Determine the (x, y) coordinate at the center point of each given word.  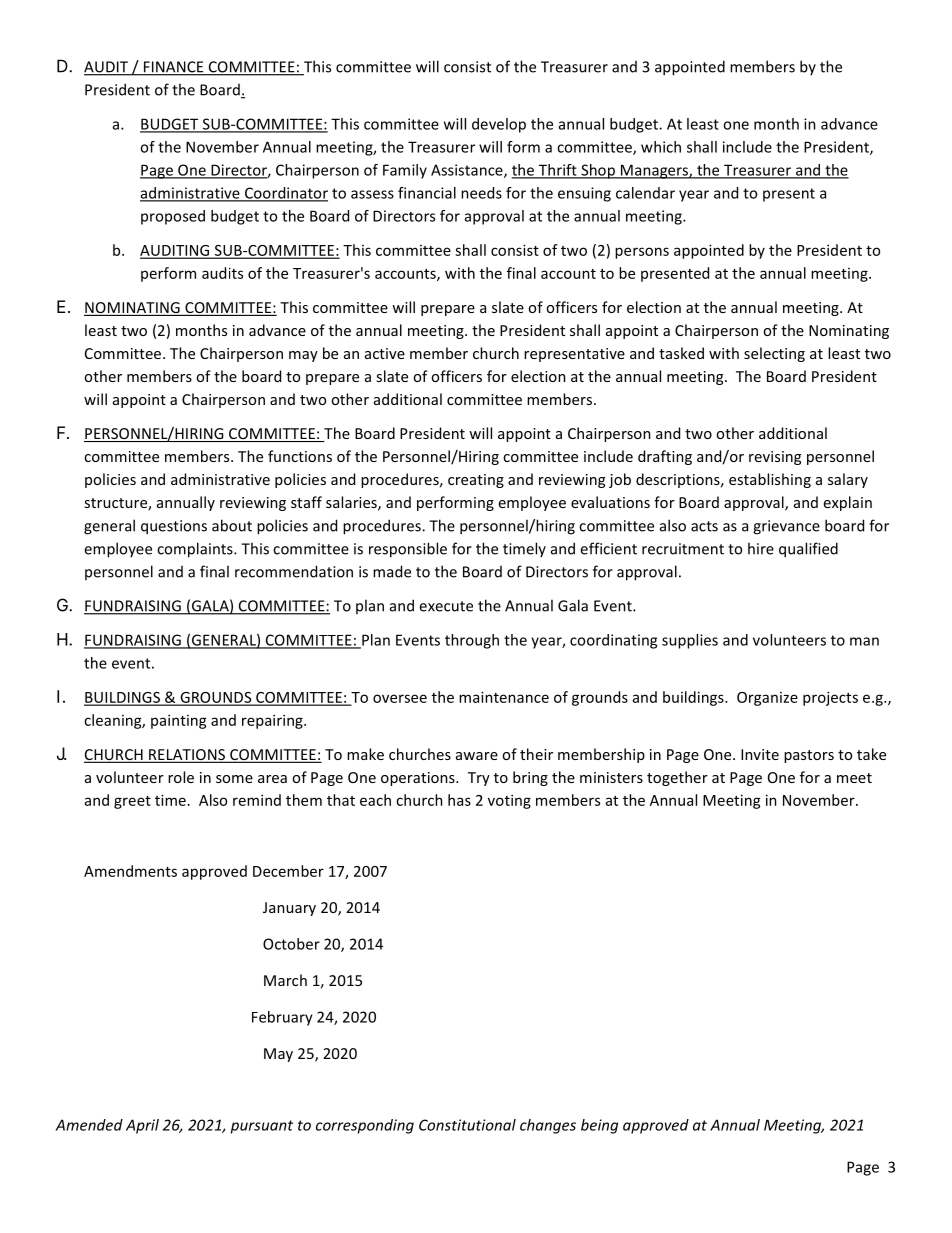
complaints (196, 550)
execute (446, 606)
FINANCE (174, 68)
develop (499, 125)
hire (761, 548)
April (142, 1126)
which (661, 147)
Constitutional (467, 1125)
